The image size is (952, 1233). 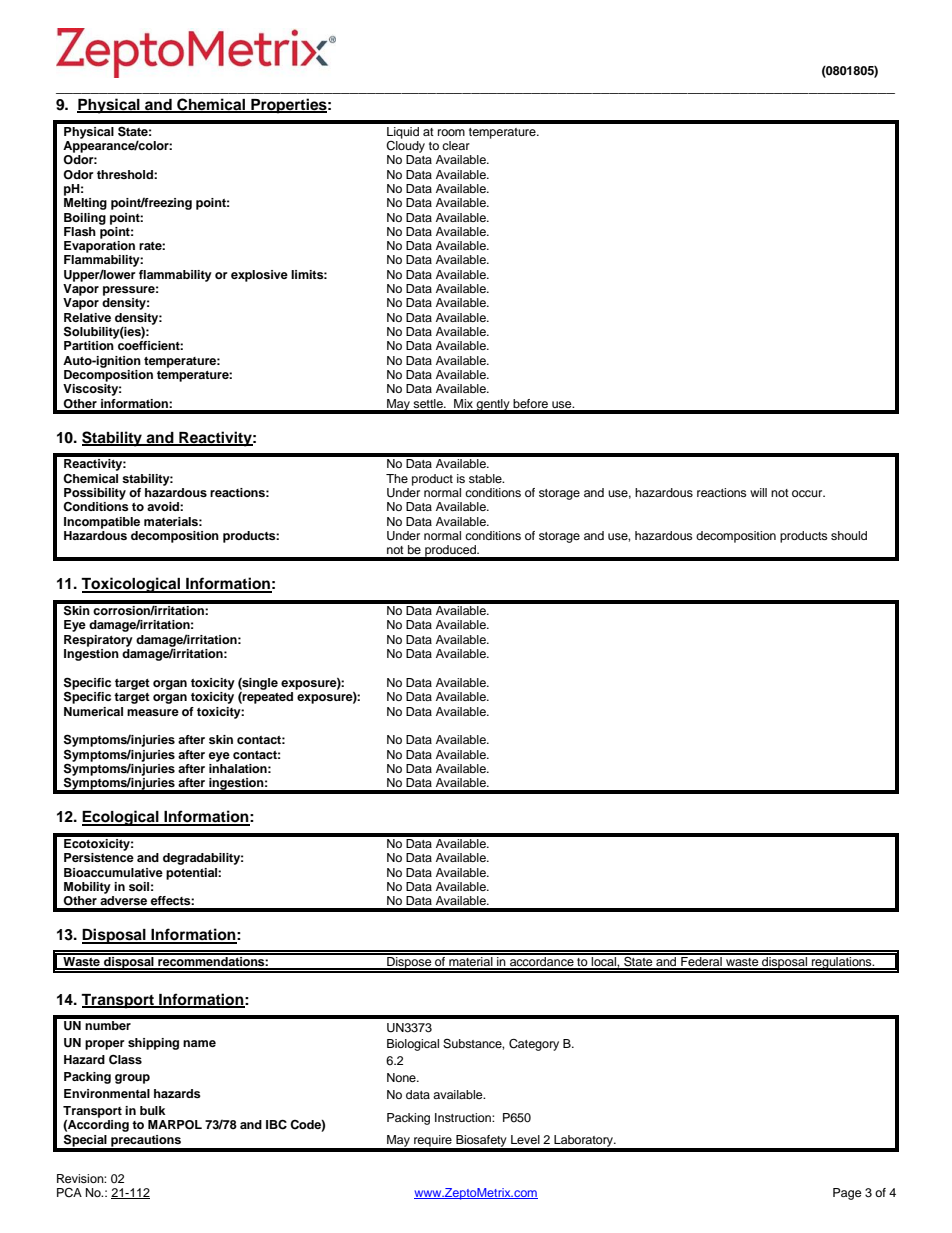 What do you see at coordinates (464, 1117) in the screenshot?
I see `Instruction` at bounding box center [464, 1117].
